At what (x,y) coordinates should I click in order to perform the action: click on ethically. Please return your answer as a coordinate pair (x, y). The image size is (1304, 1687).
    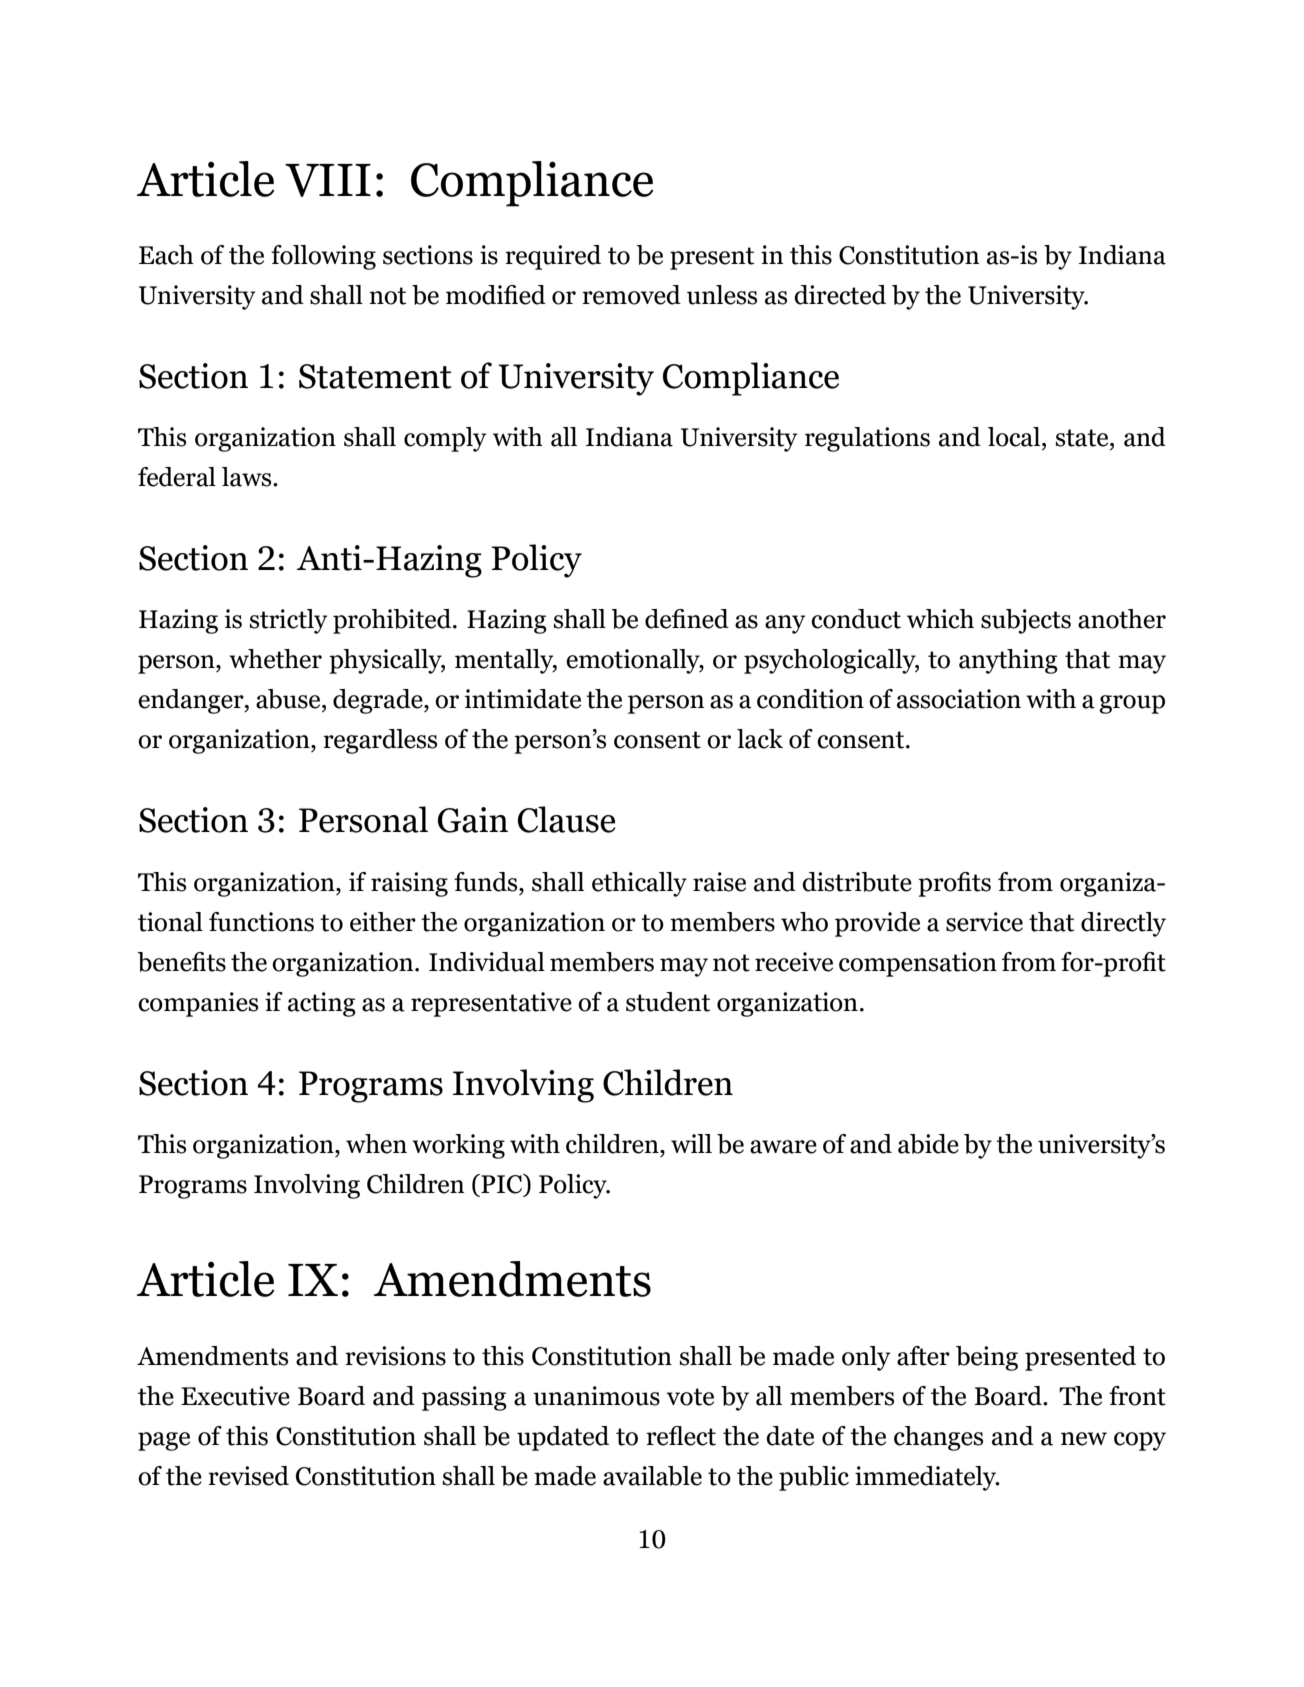
    Looking at the image, I should click on (639, 884).
